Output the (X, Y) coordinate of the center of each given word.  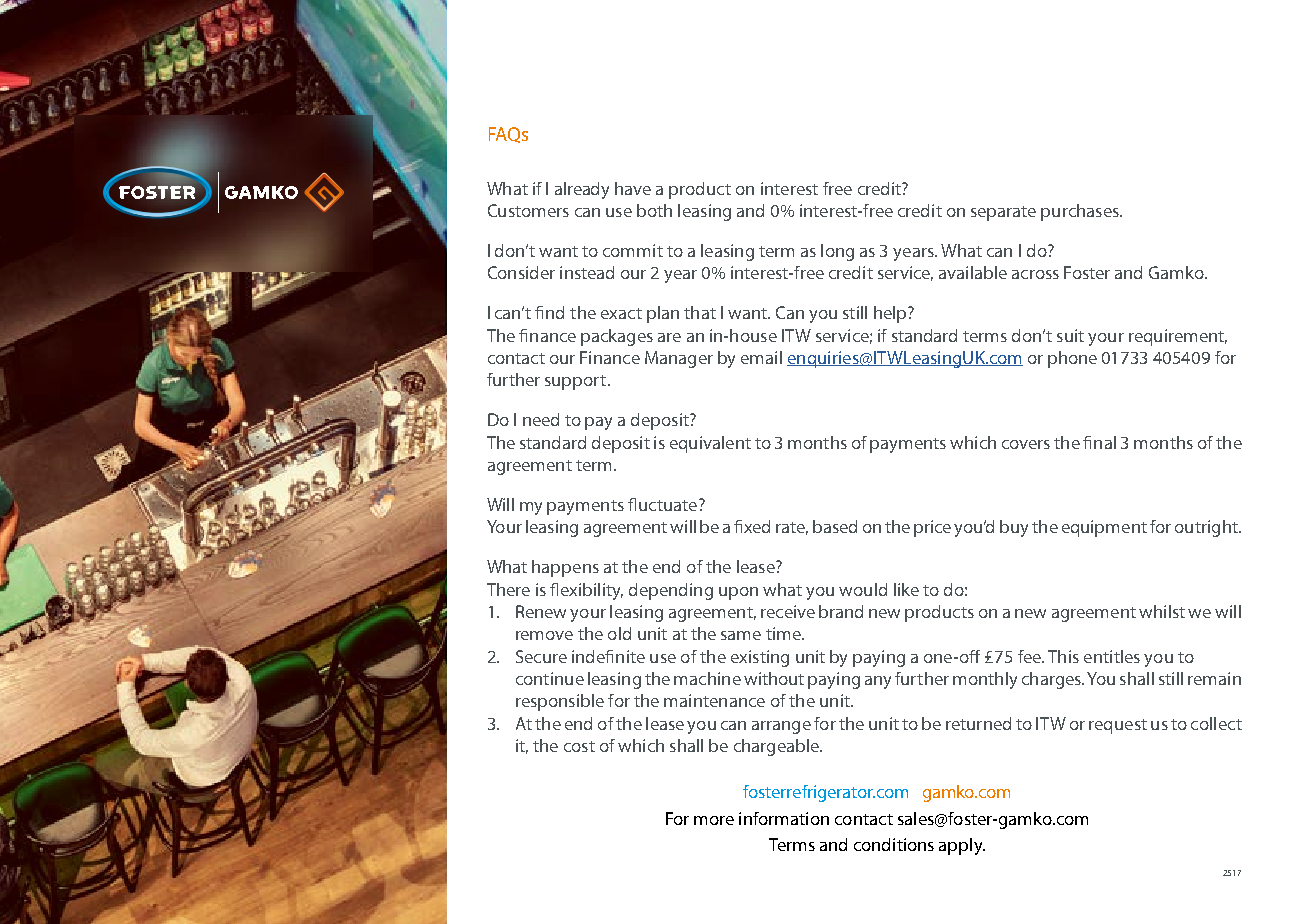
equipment (1104, 528)
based (835, 526)
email (761, 357)
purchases (1081, 212)
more (714, 820)
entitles (1112, 656)
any (878, 682)
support (577, 382)
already (582, 190)
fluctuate (662, 504)
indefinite (608, 656)
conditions (894, 844)
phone (1072, 359)
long (837, 252)
